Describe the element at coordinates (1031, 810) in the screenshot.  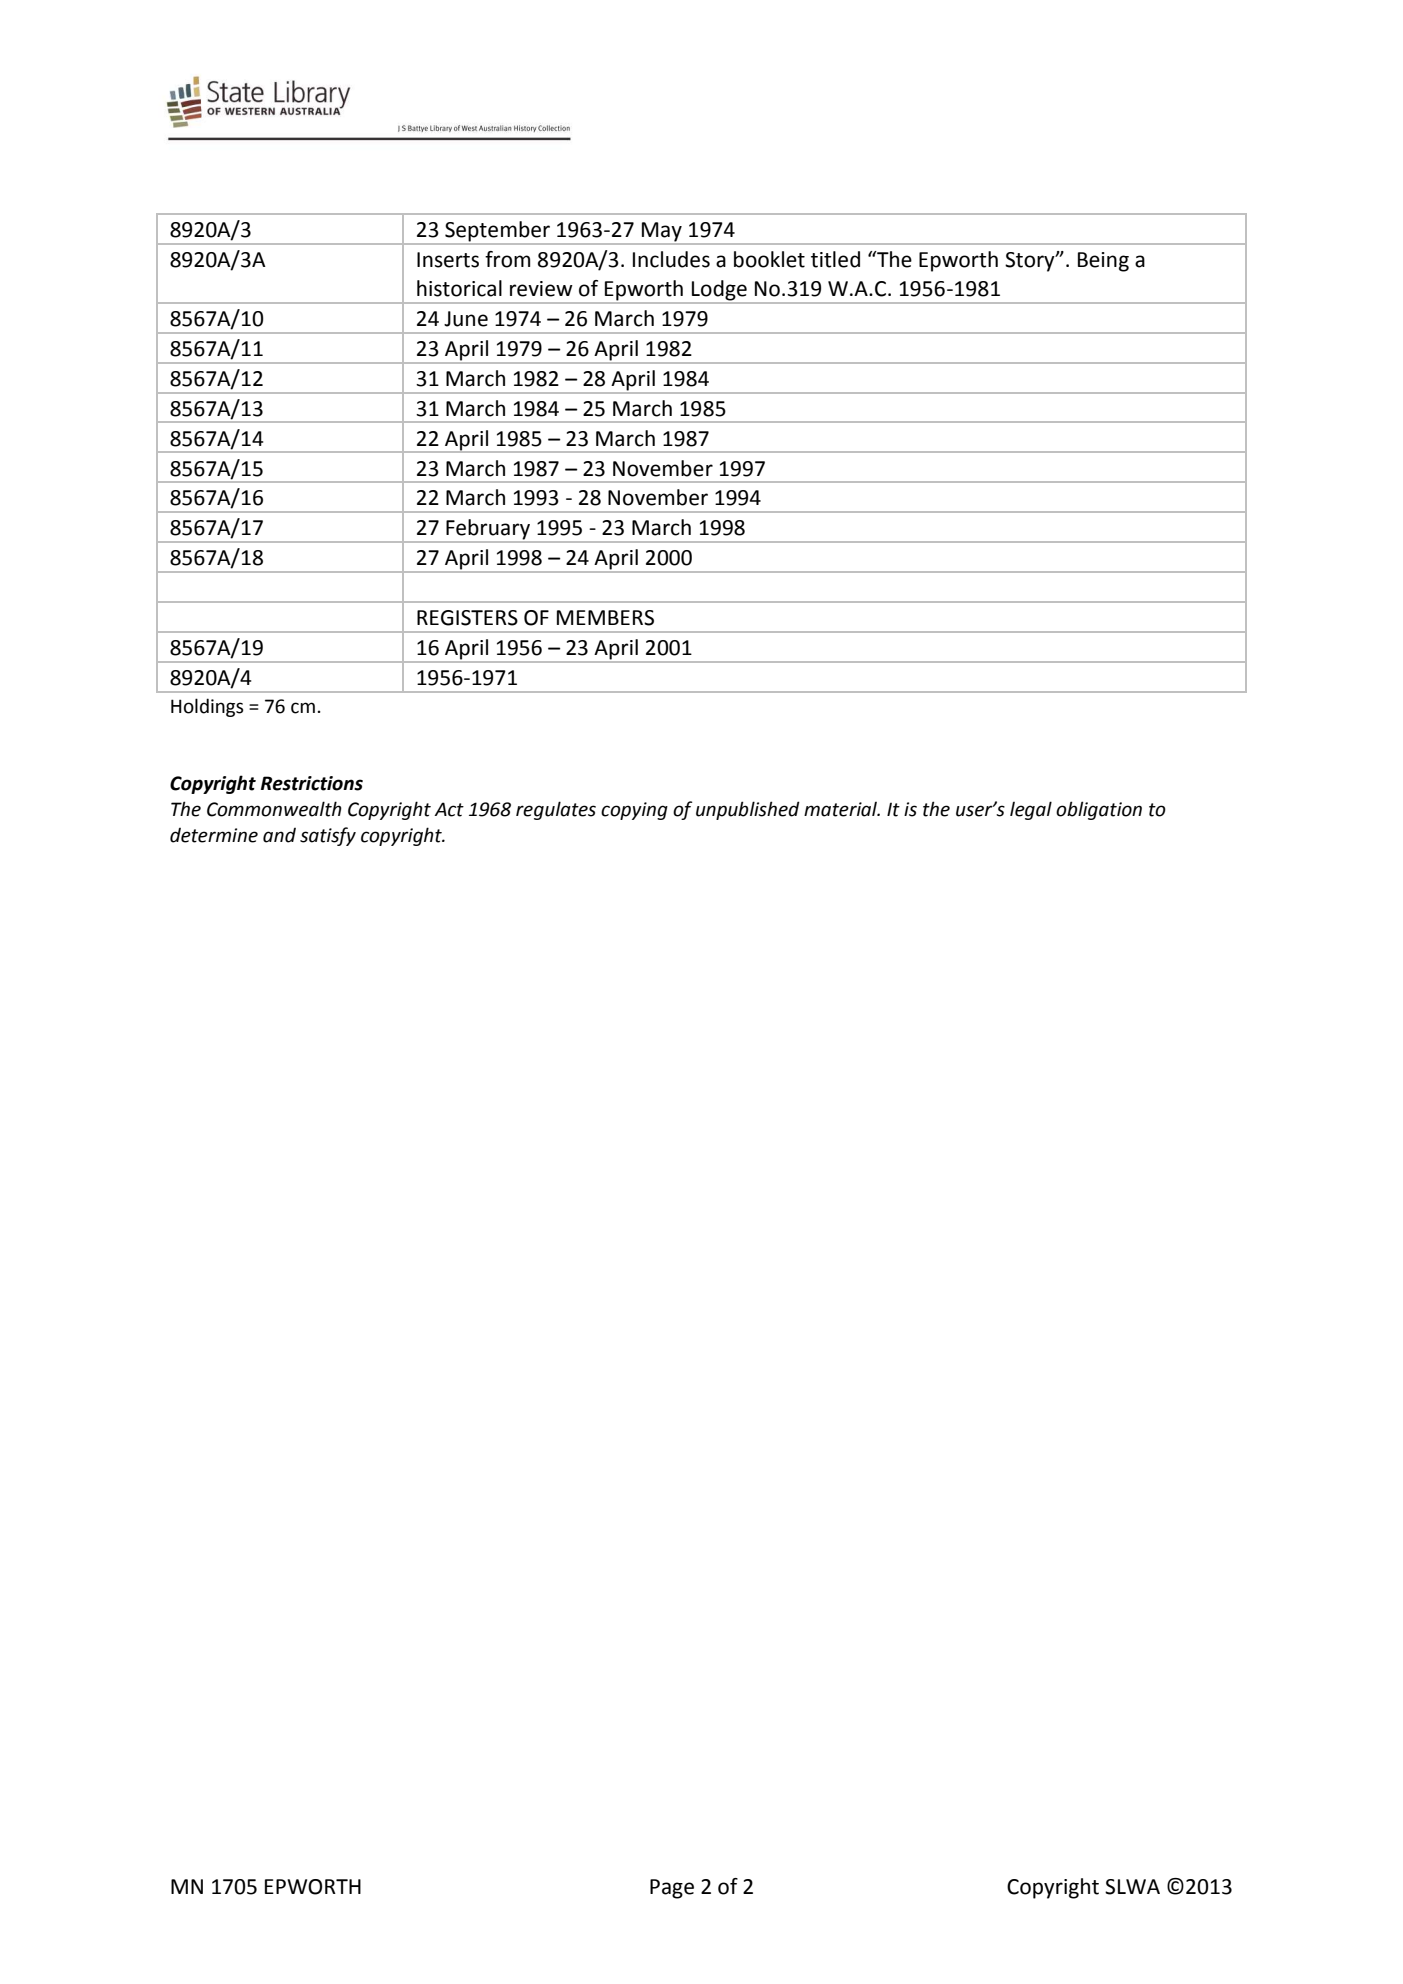
I see `legal` at that location.
